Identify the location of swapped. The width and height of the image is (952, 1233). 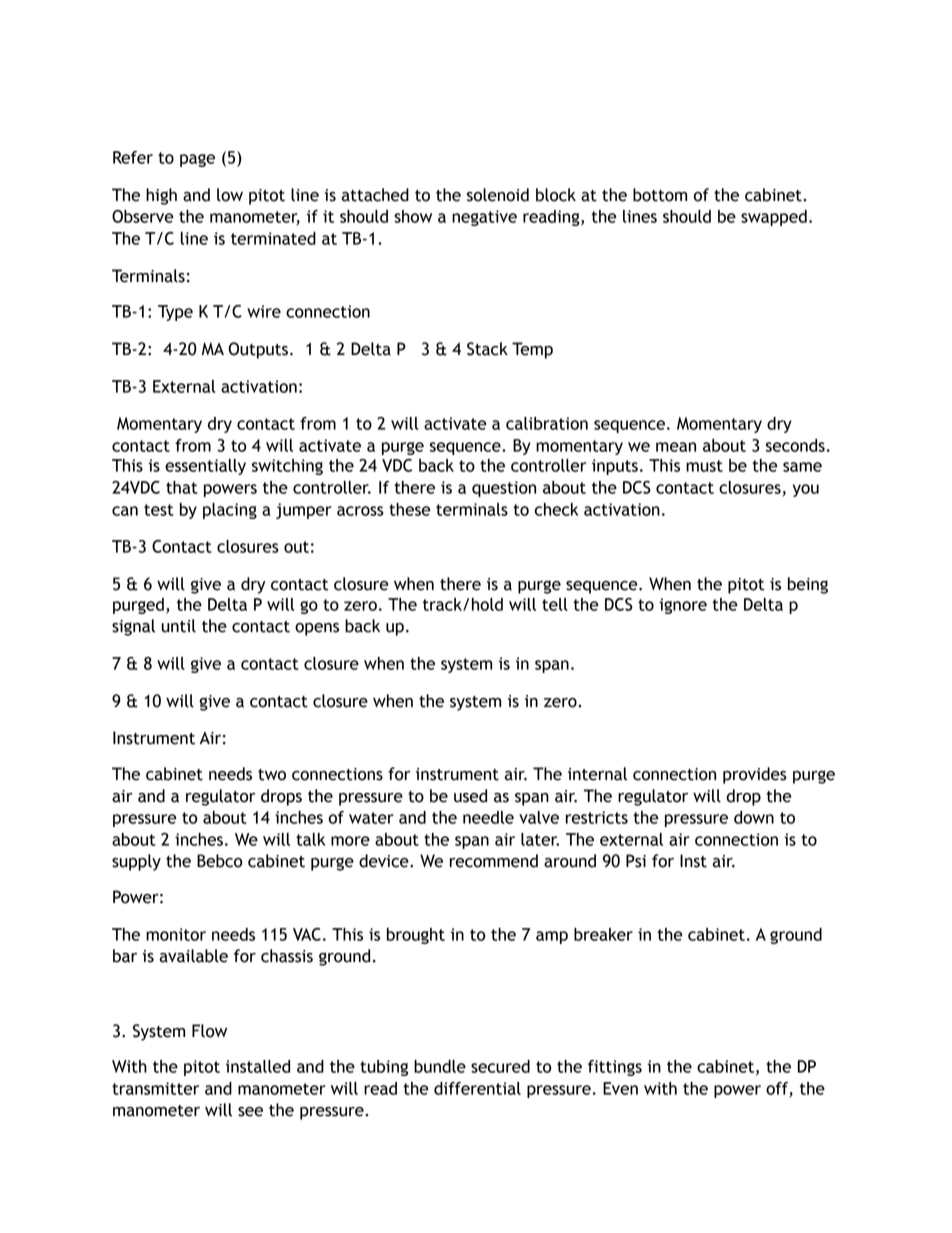
(774, 218).
